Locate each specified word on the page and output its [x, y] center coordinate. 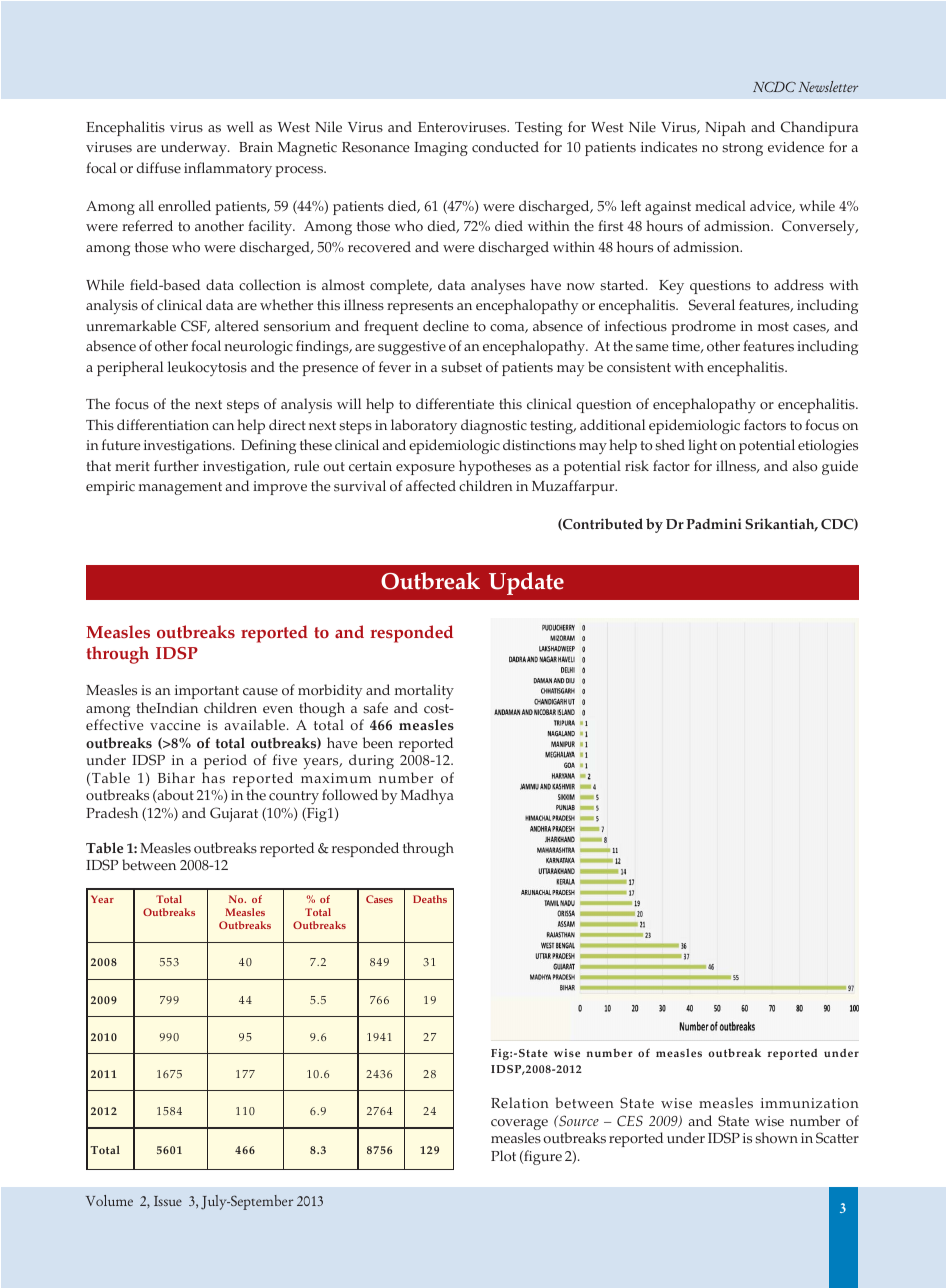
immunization [810, 1103]
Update [526, 583]
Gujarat [234, 814]
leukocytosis [207, 368]
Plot [503, 1156]
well [240, 127]
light [702, 446]
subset [461, 367]
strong [742, 149]
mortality [424, 691]
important [207, 692]
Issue [168, 1201]
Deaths [430, 899]
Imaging [441, 149]
